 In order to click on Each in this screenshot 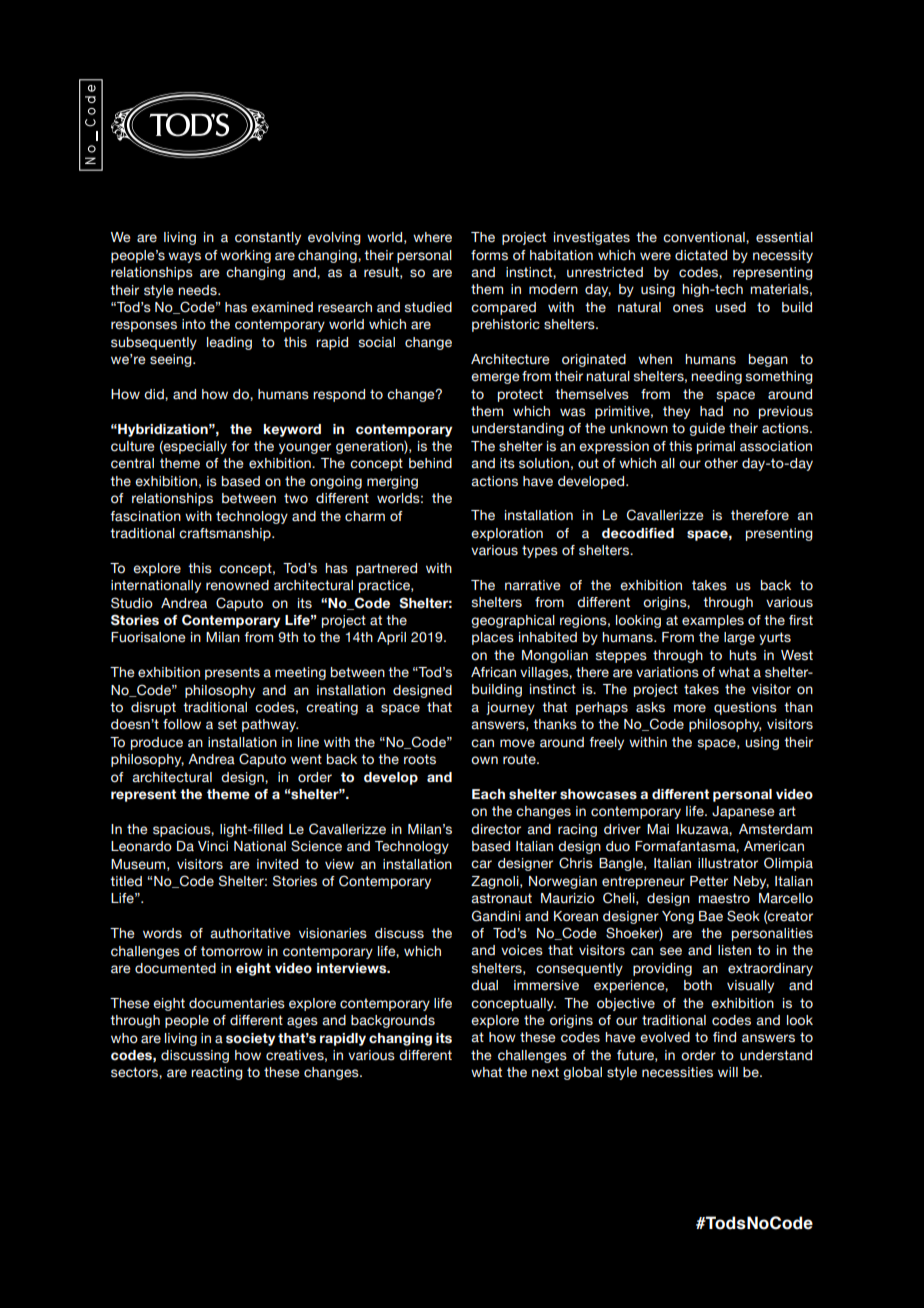, I will do `click(488, 794)`.
